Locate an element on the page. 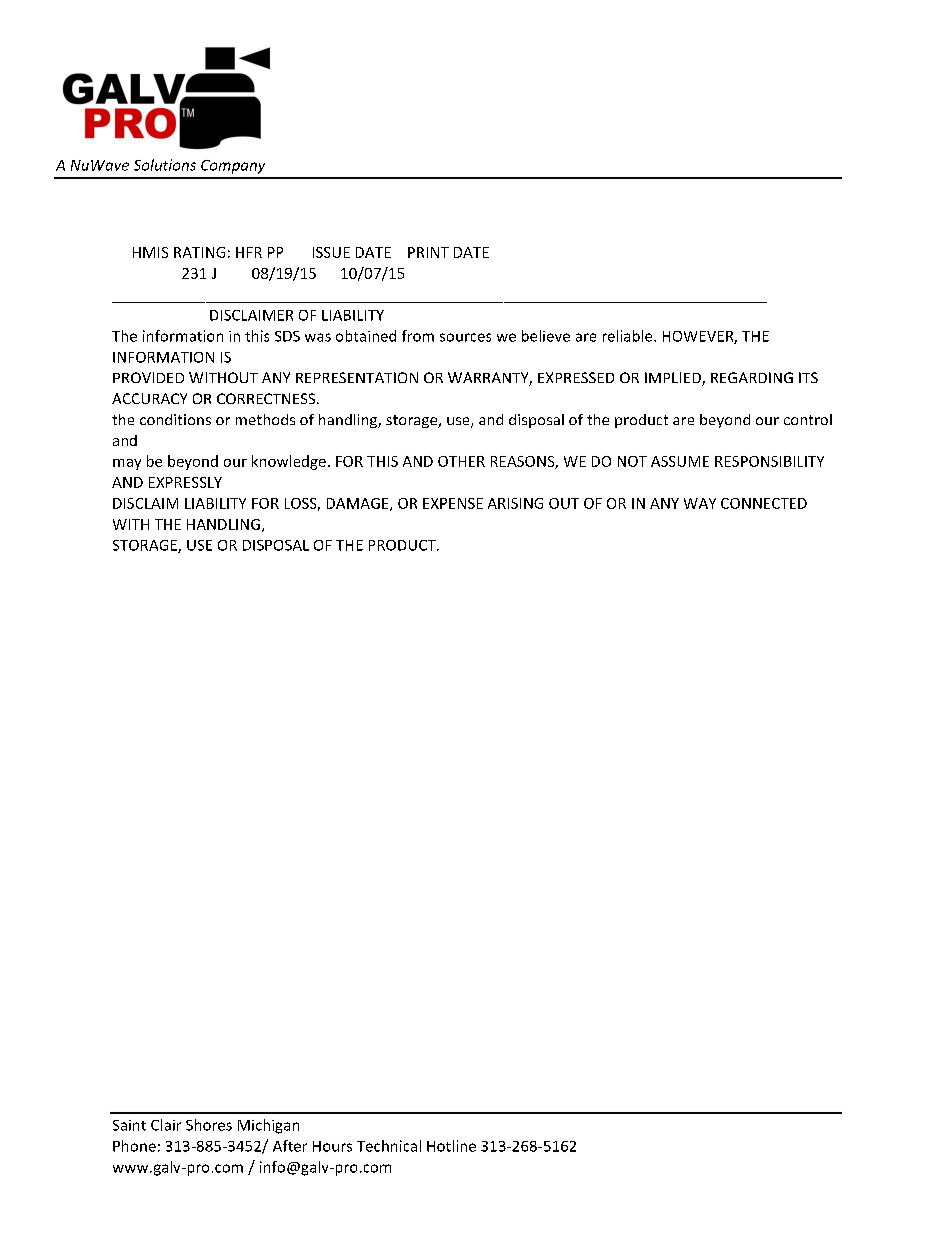 The height and width of the page is (1233, 952). PRINT is located at coordinates (428, 252).
